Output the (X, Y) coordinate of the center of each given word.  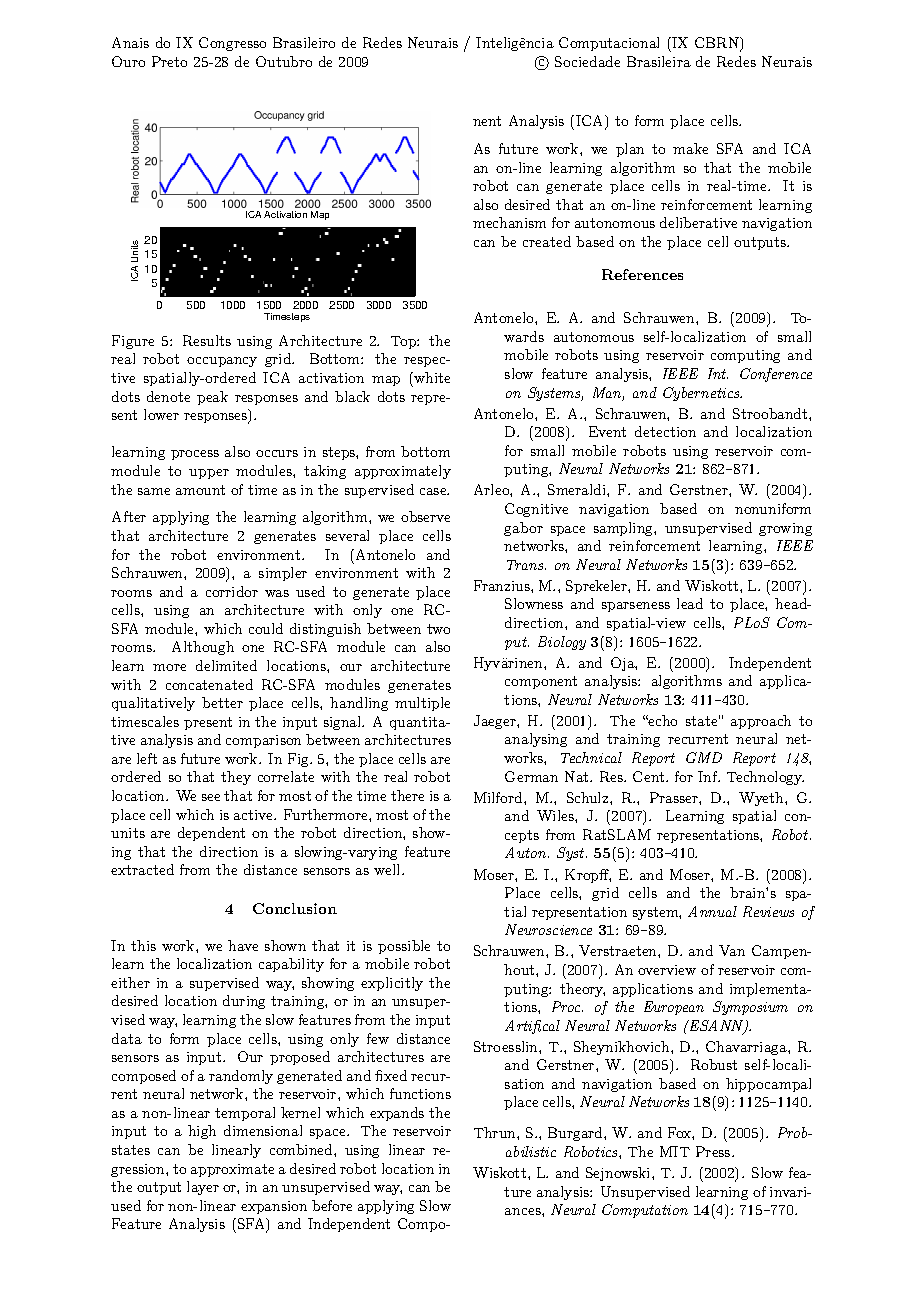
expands (397, 1114)
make (690, 148)
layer (203, 1188)
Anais (130, 42)
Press (714, 1151)
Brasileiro (304, 42)
